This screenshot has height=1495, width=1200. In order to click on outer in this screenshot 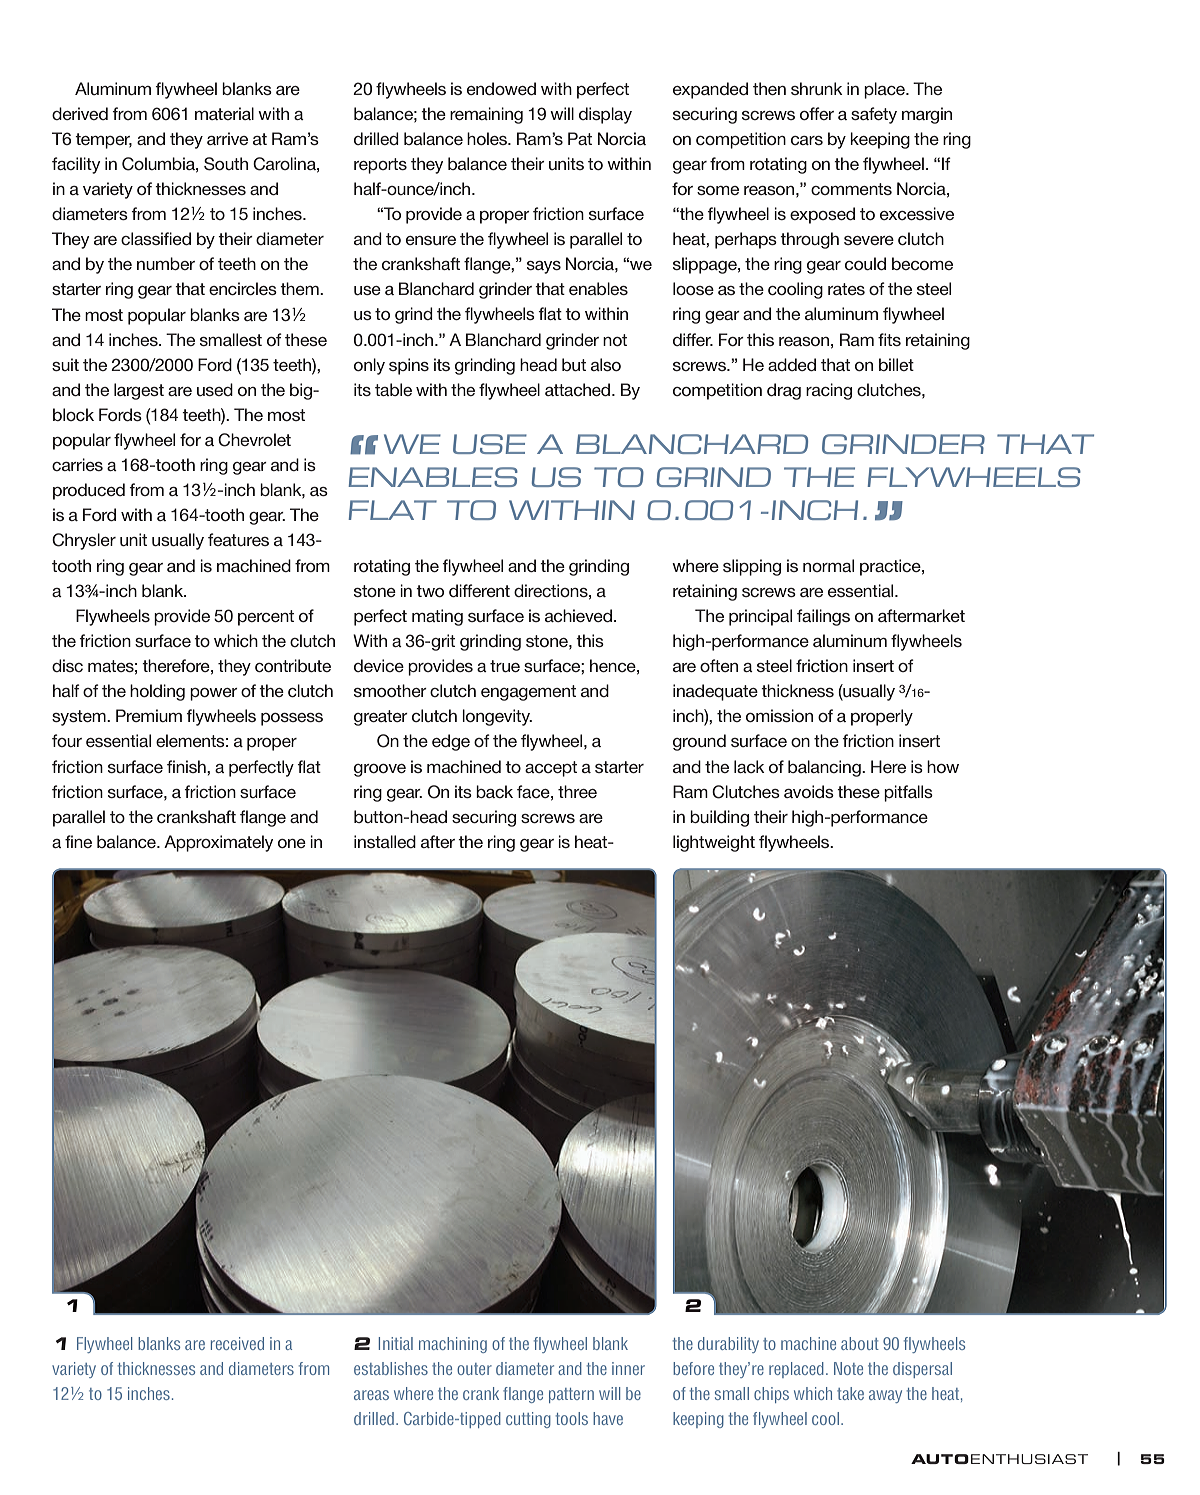, I will do `click(474, 1369)`.
